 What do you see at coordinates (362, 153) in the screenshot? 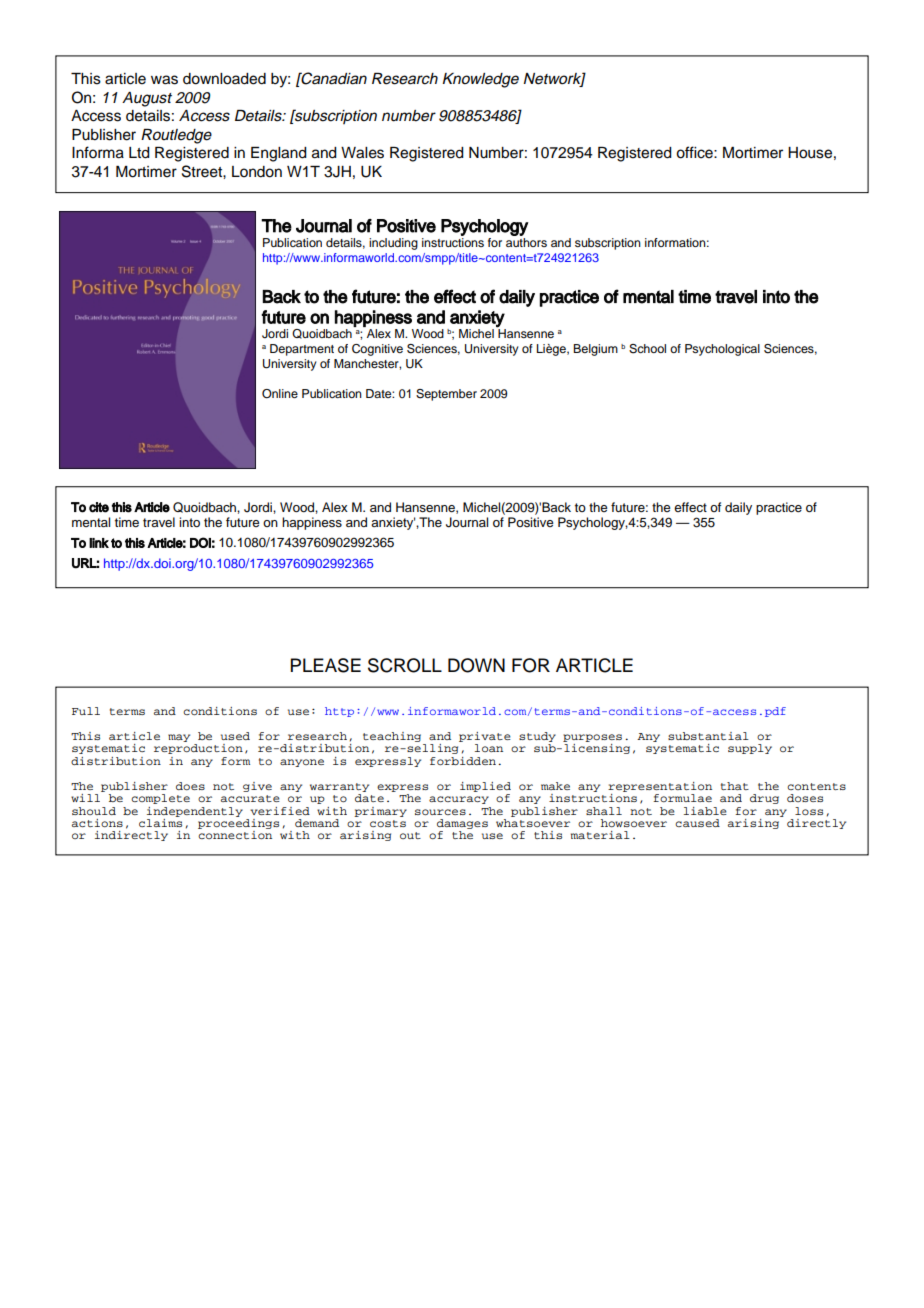
I see `Wales` at bounding box center [362, 153].
